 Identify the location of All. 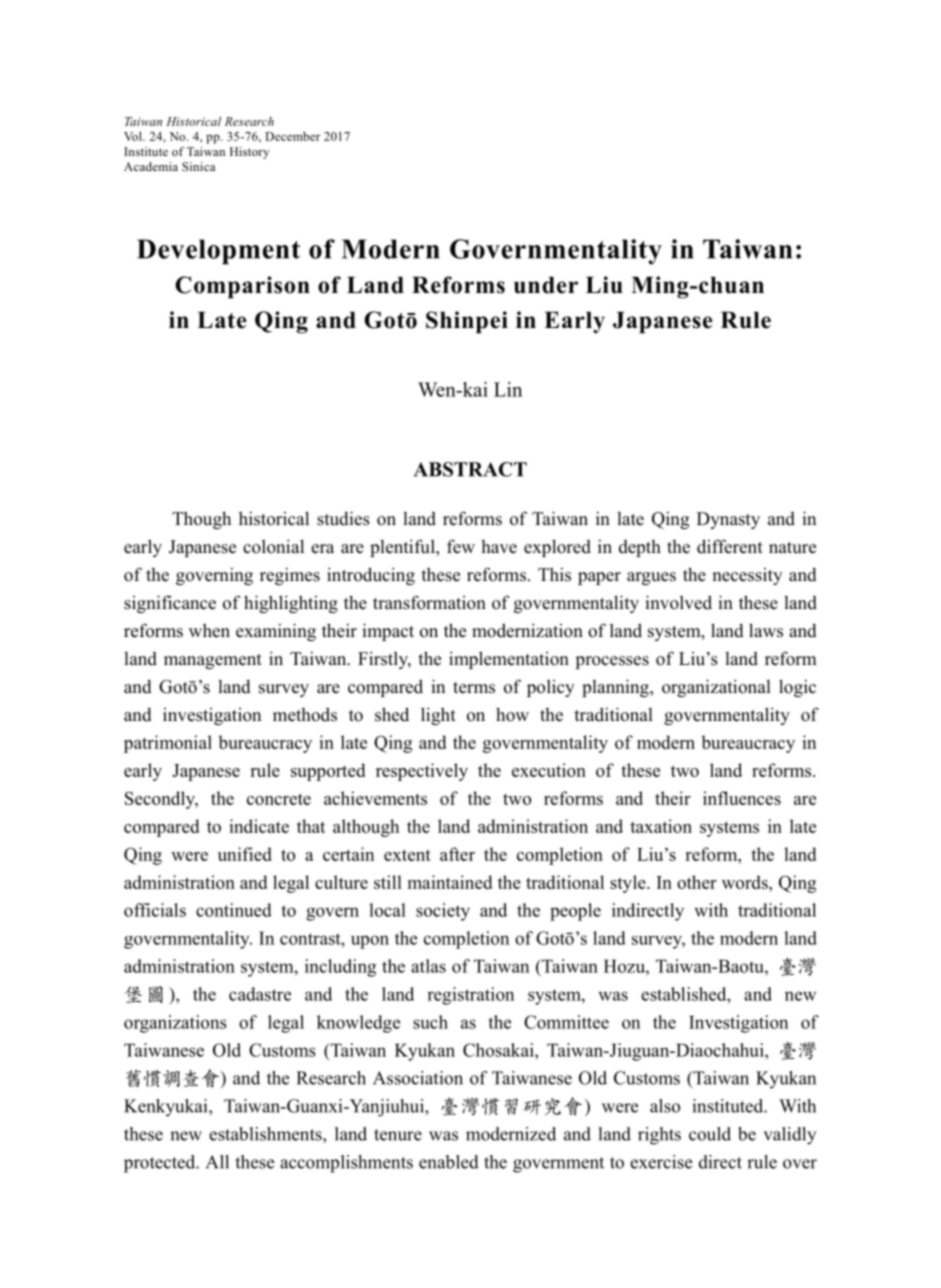
(217, 1162).
